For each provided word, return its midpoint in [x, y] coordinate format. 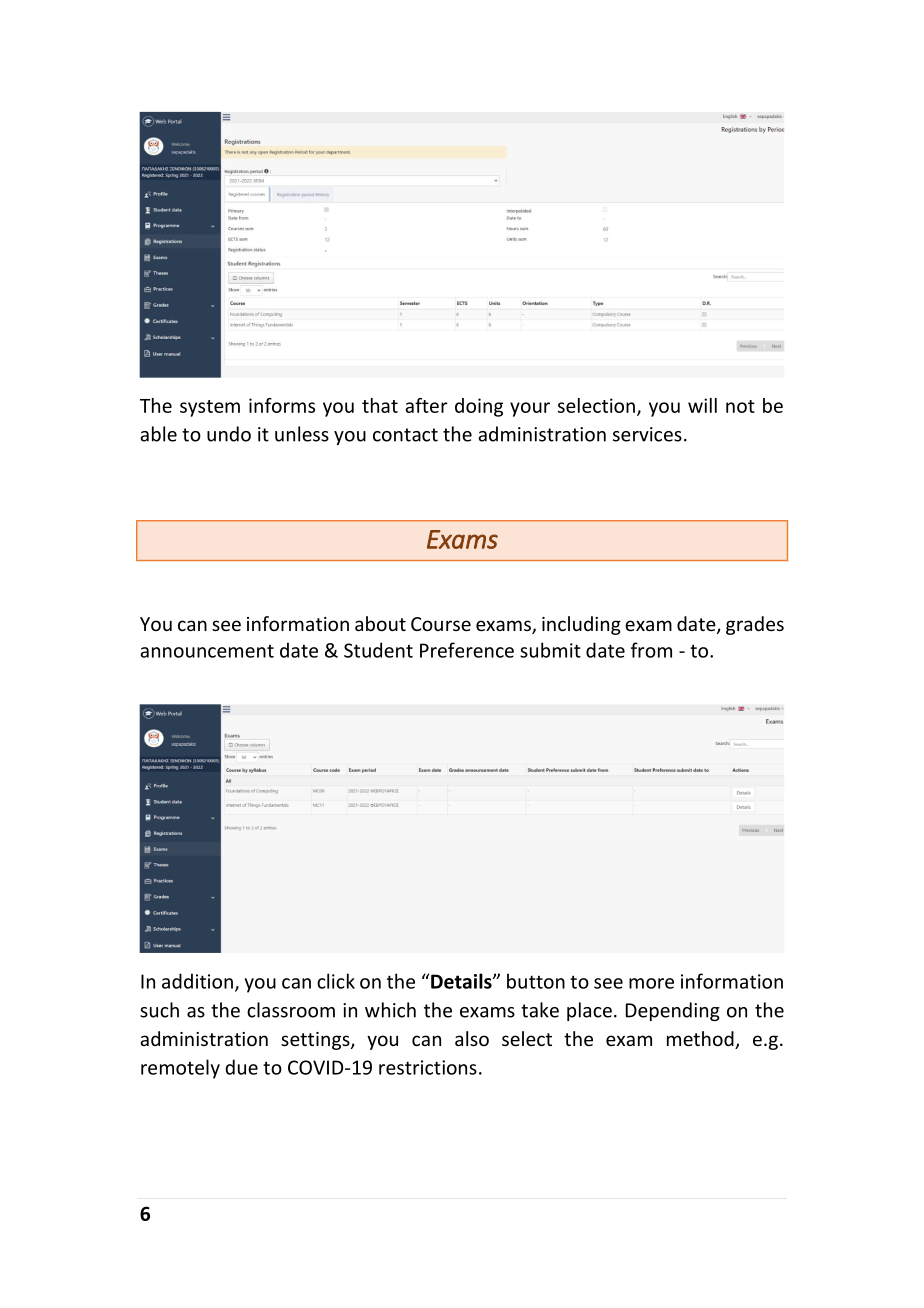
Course [441, 624]
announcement [207, 651]
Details [462, 981]
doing [479, 407]
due [241, 1067]
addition [197, 981]
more [651, 983]
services [647, 434]
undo [229, 434]
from [651, 650]
